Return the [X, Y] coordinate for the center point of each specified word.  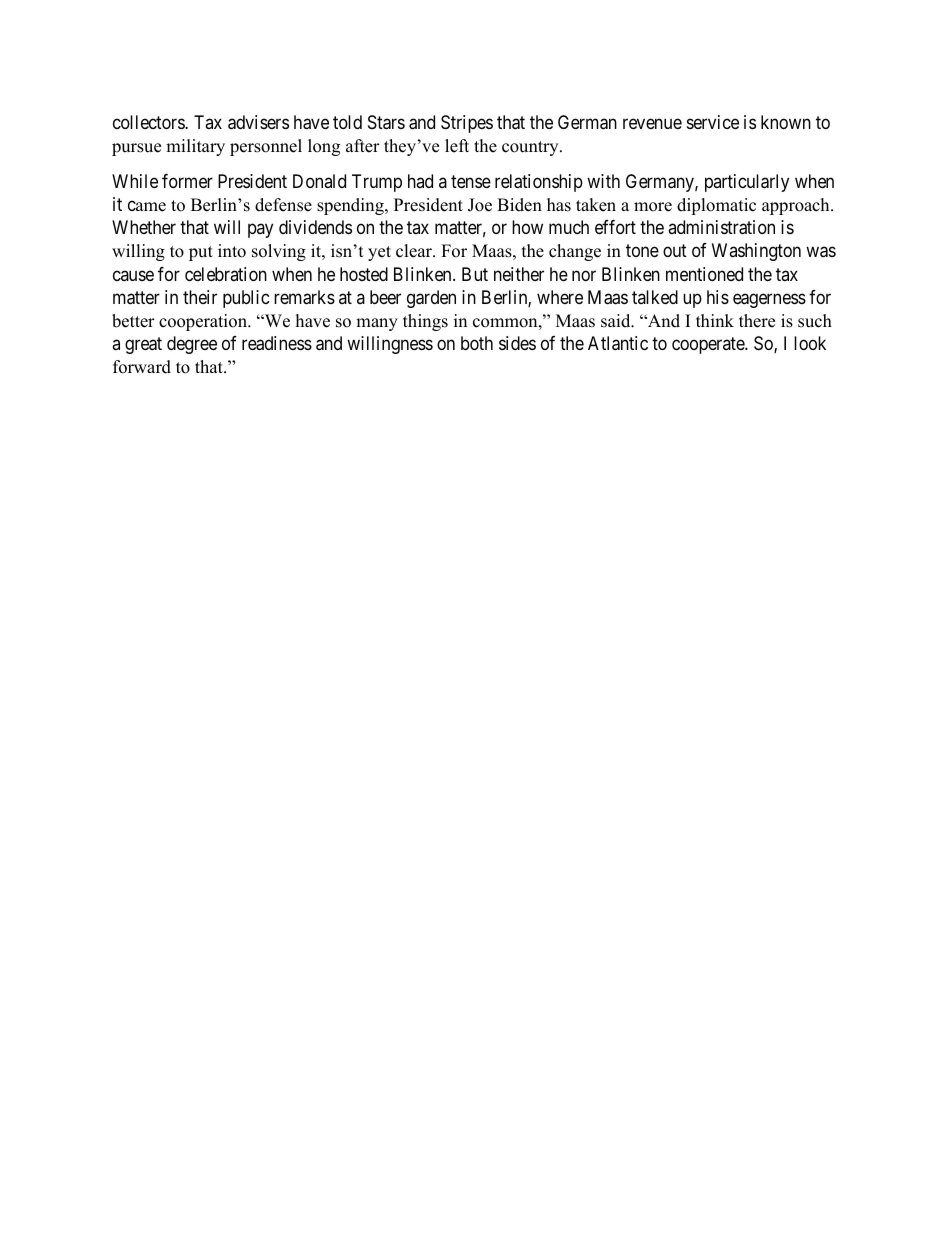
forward [142, 367]
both [477, 343]
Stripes [467, 124]
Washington [756, 252]
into [232, 251]
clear [415, 251]
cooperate [709, 345]
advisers [258, 122]
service [713, 122]
